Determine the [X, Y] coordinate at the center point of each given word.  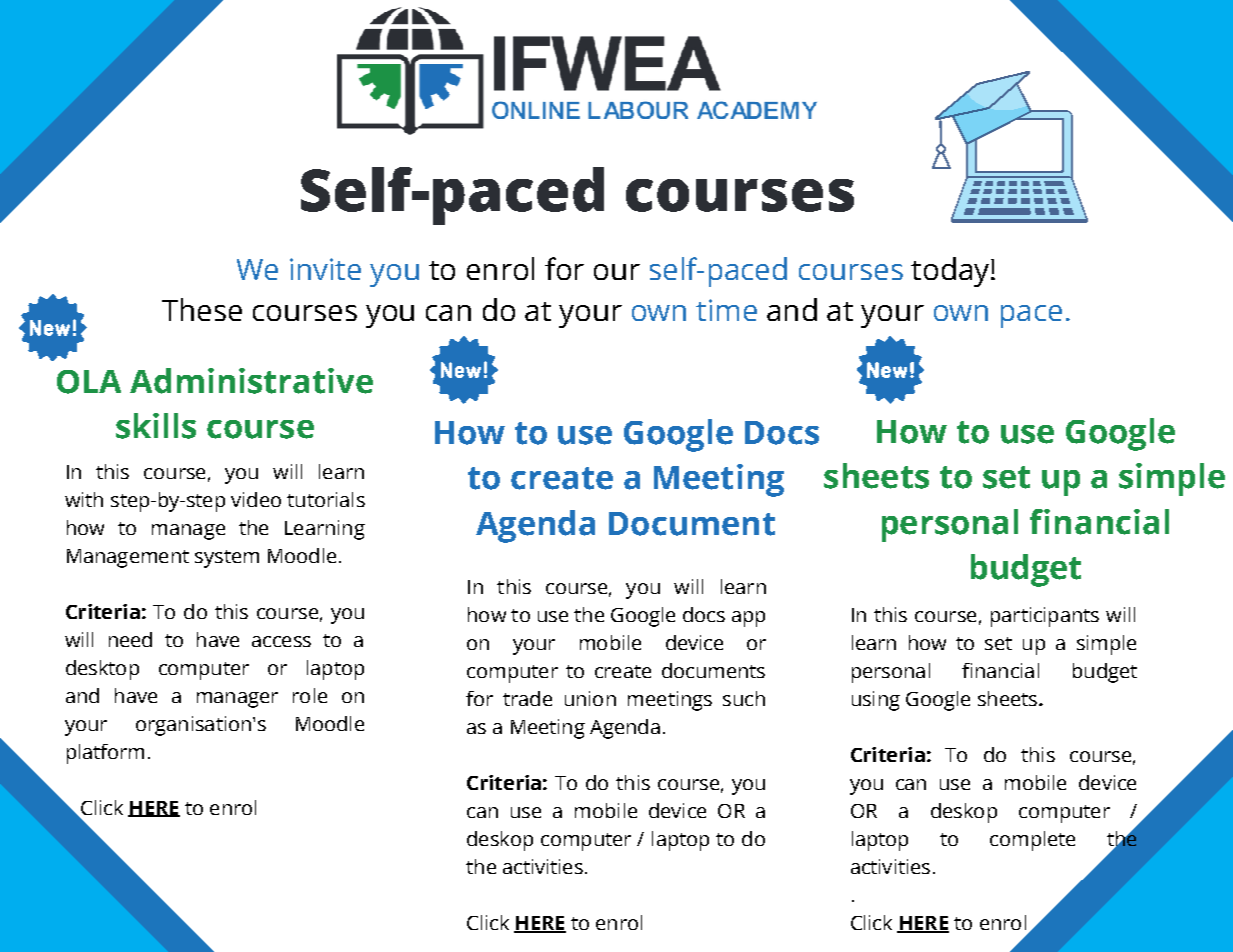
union [590, 698]
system [227, 559]
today [951, 272]
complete [1032, 841]
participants [1045, 617]
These [202, 309]
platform [105, 754]
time [726, 310]
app [748, 619]
